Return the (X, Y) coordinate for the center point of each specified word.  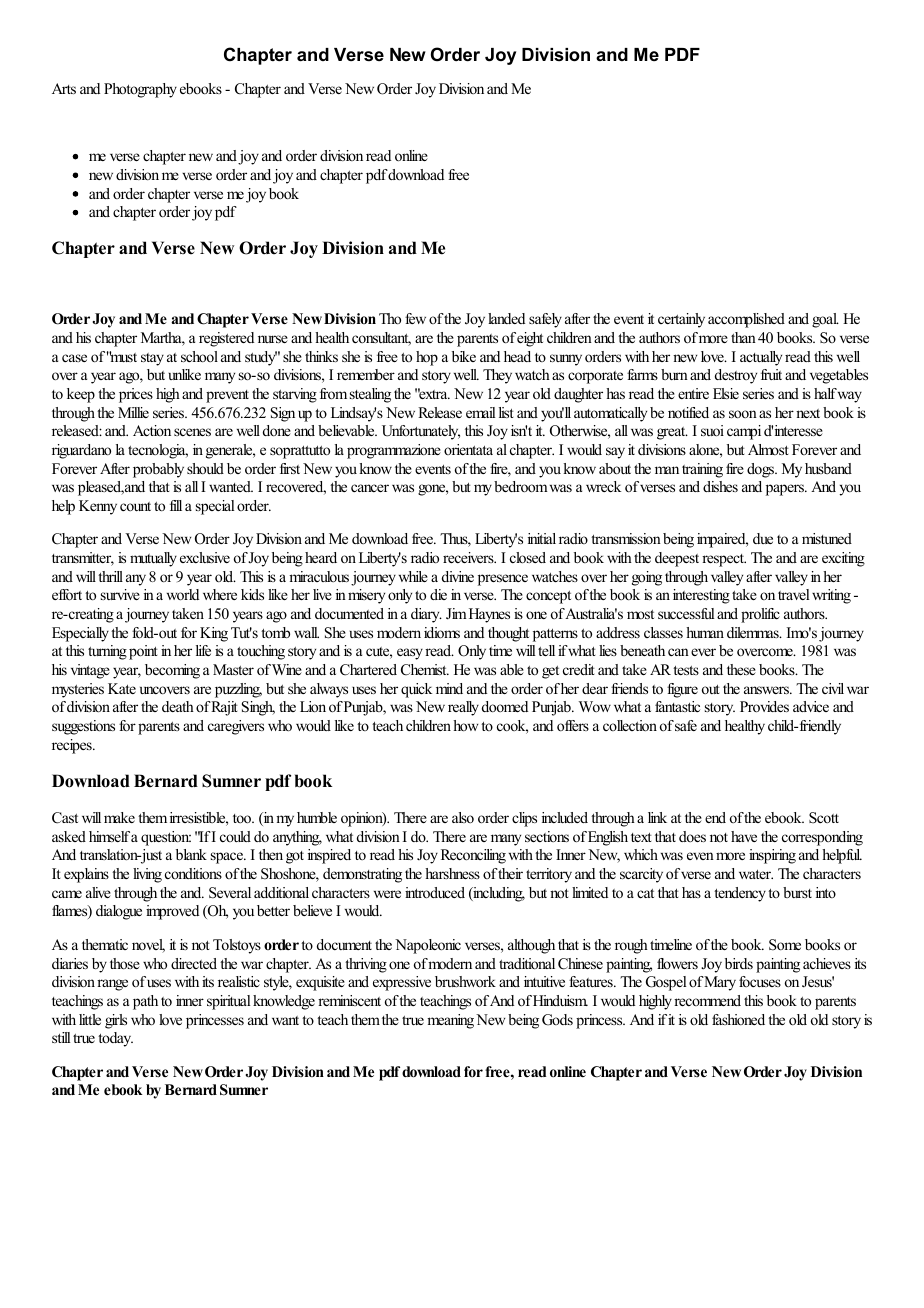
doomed (505, 706)
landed (506, 318)
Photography (140, 90)
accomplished (746, 320)
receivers (469, 557)
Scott (824, 818)
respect (724, 560)
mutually (153, 559)
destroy (736, 376)
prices (136, 395)
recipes (73, 746)
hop (427, 358)
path (145, 1002)
